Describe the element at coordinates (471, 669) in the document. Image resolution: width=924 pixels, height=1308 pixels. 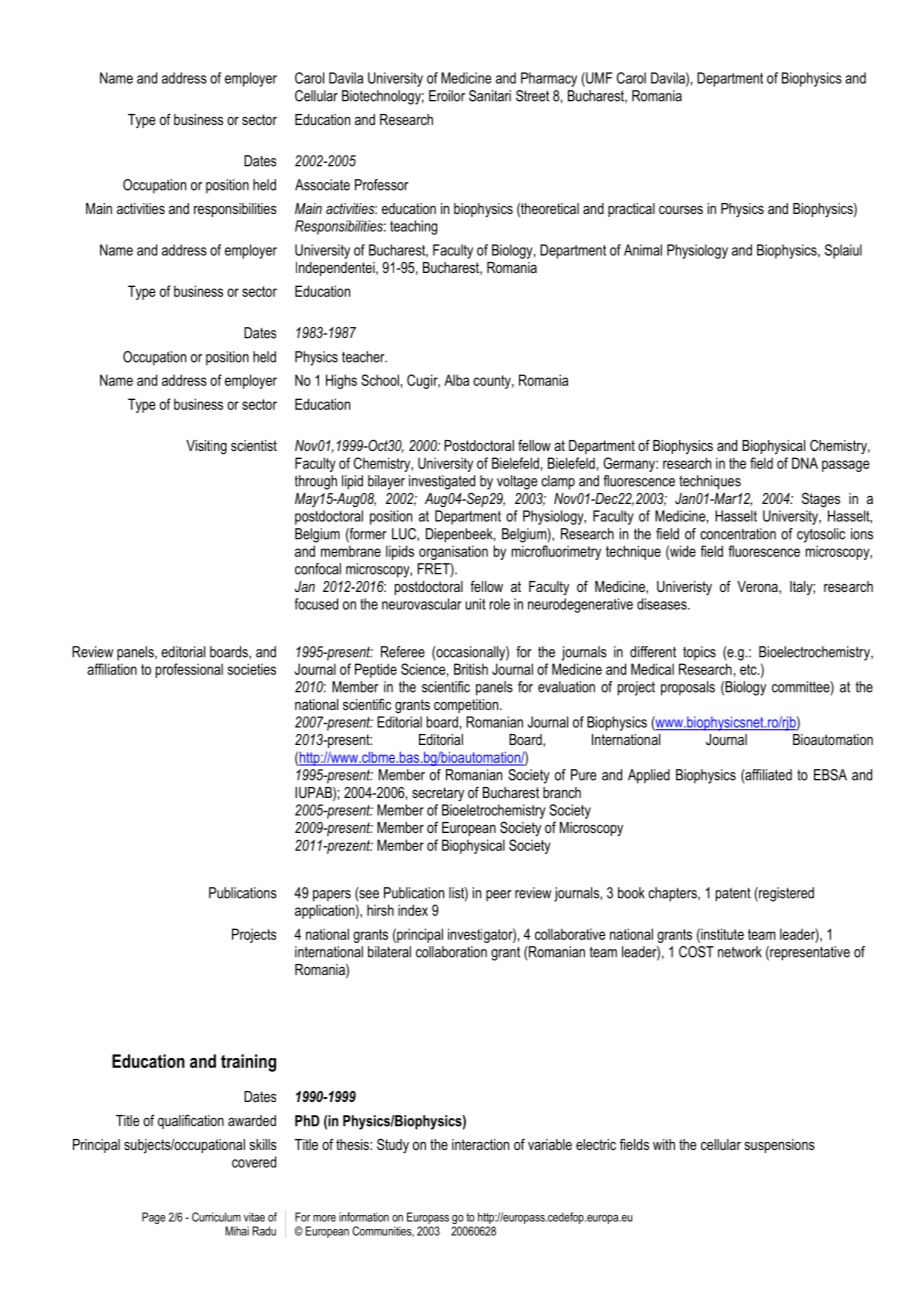
I see `British` at that location.
